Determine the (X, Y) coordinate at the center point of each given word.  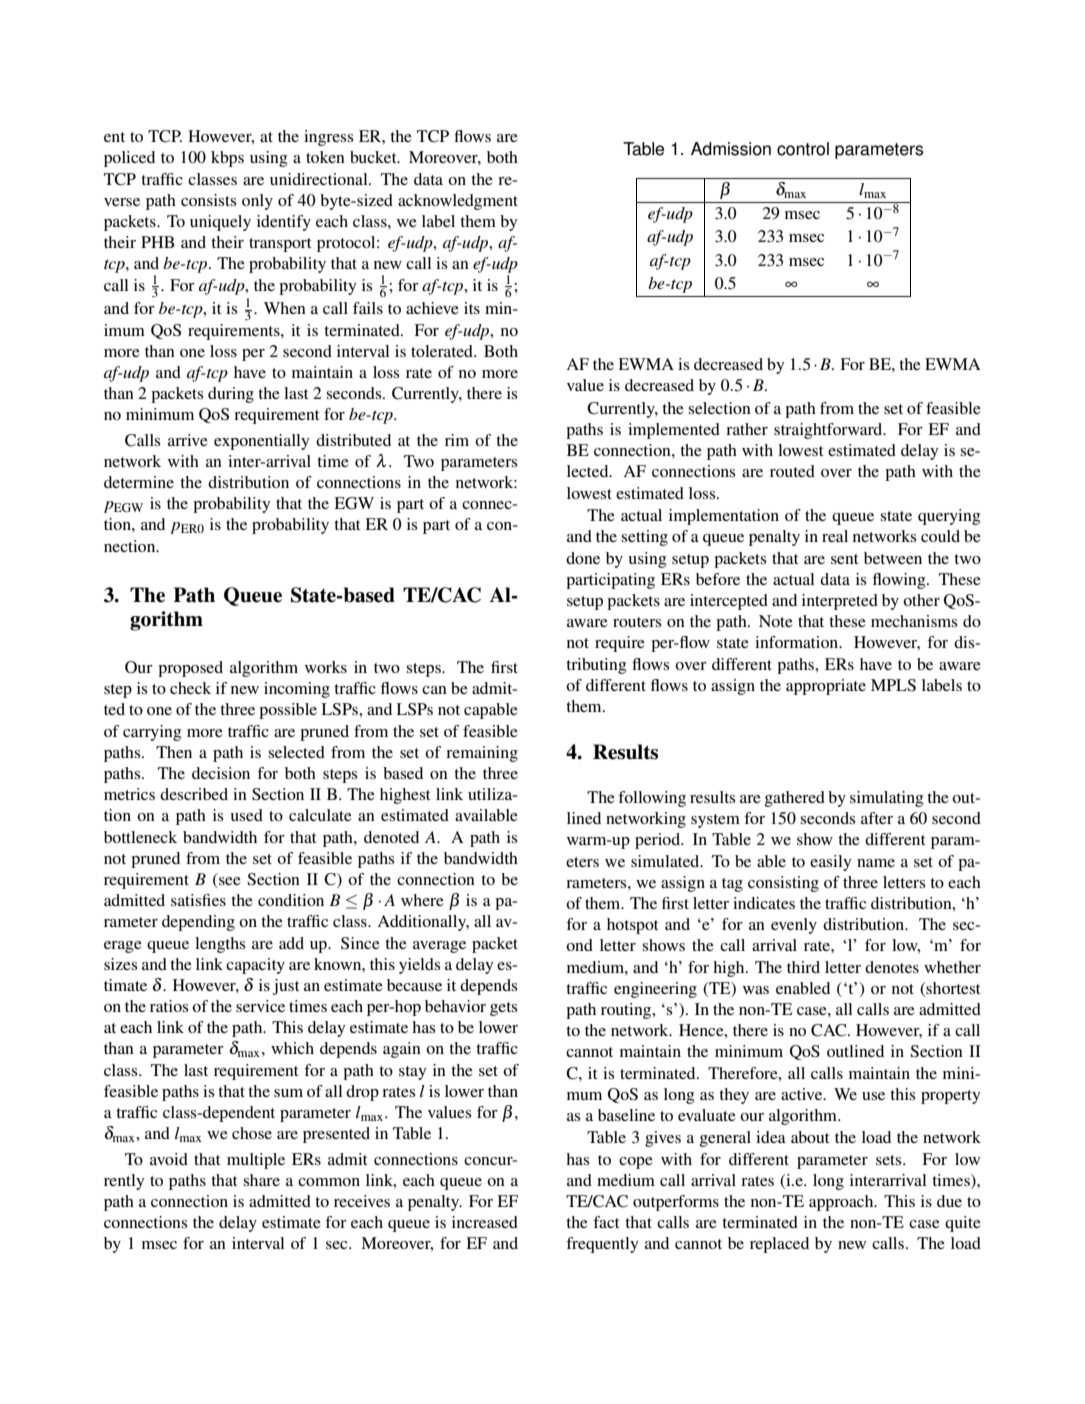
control (803, 149)
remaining (482, 754)
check (190, 688)
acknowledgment (458, 202)
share (261, 1180)
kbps (227, 159)
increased (485, 1222)
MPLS (893, 685)
